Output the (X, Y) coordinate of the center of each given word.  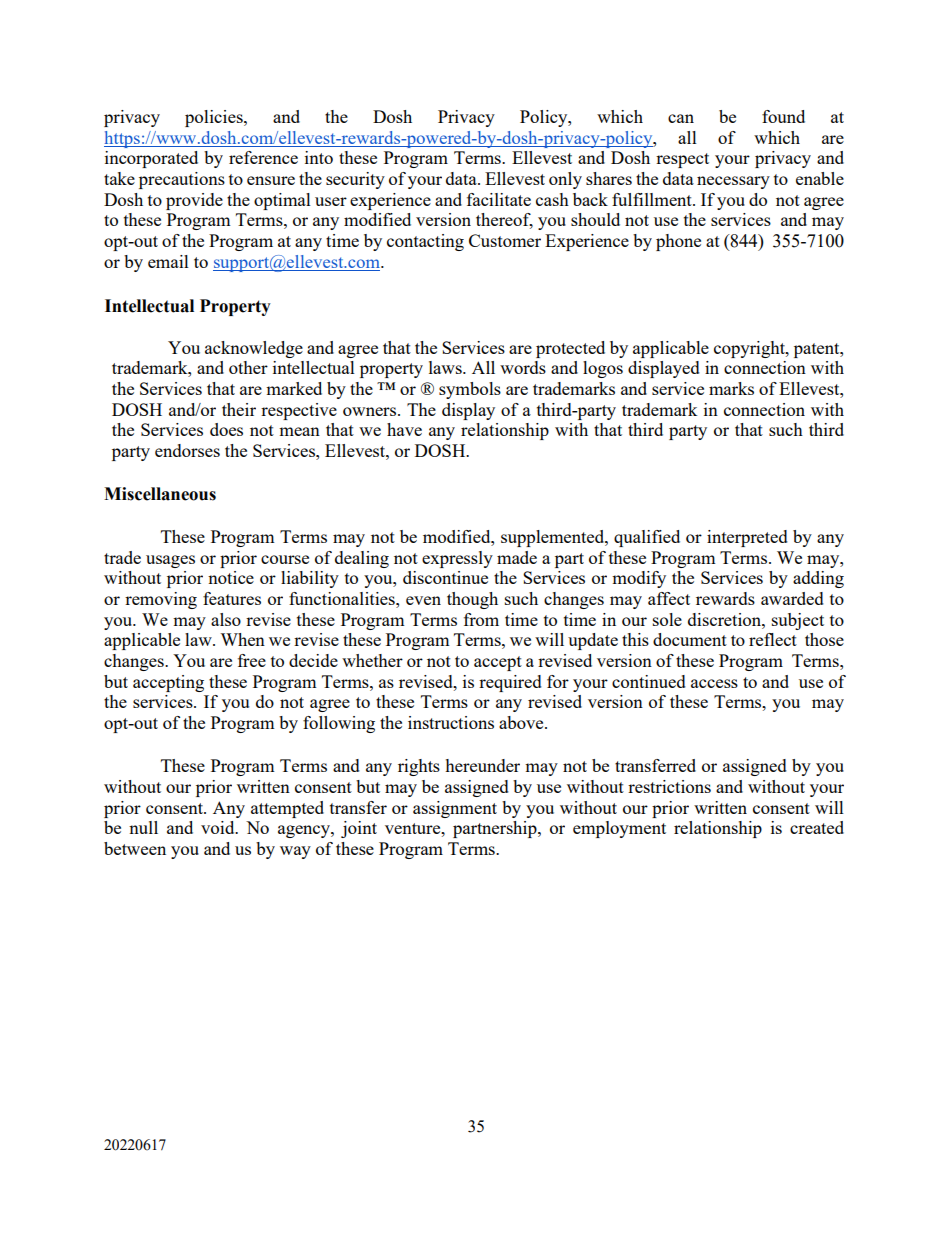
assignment (455, 809)
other (248, 367)
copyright (750, 349)
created (817, 827)
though (472, 600)
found (783, 116)
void (219, 827)
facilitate (499, 199)
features (232, 598)
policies (215, 118)
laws (446, 367)
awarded (792, 598)
